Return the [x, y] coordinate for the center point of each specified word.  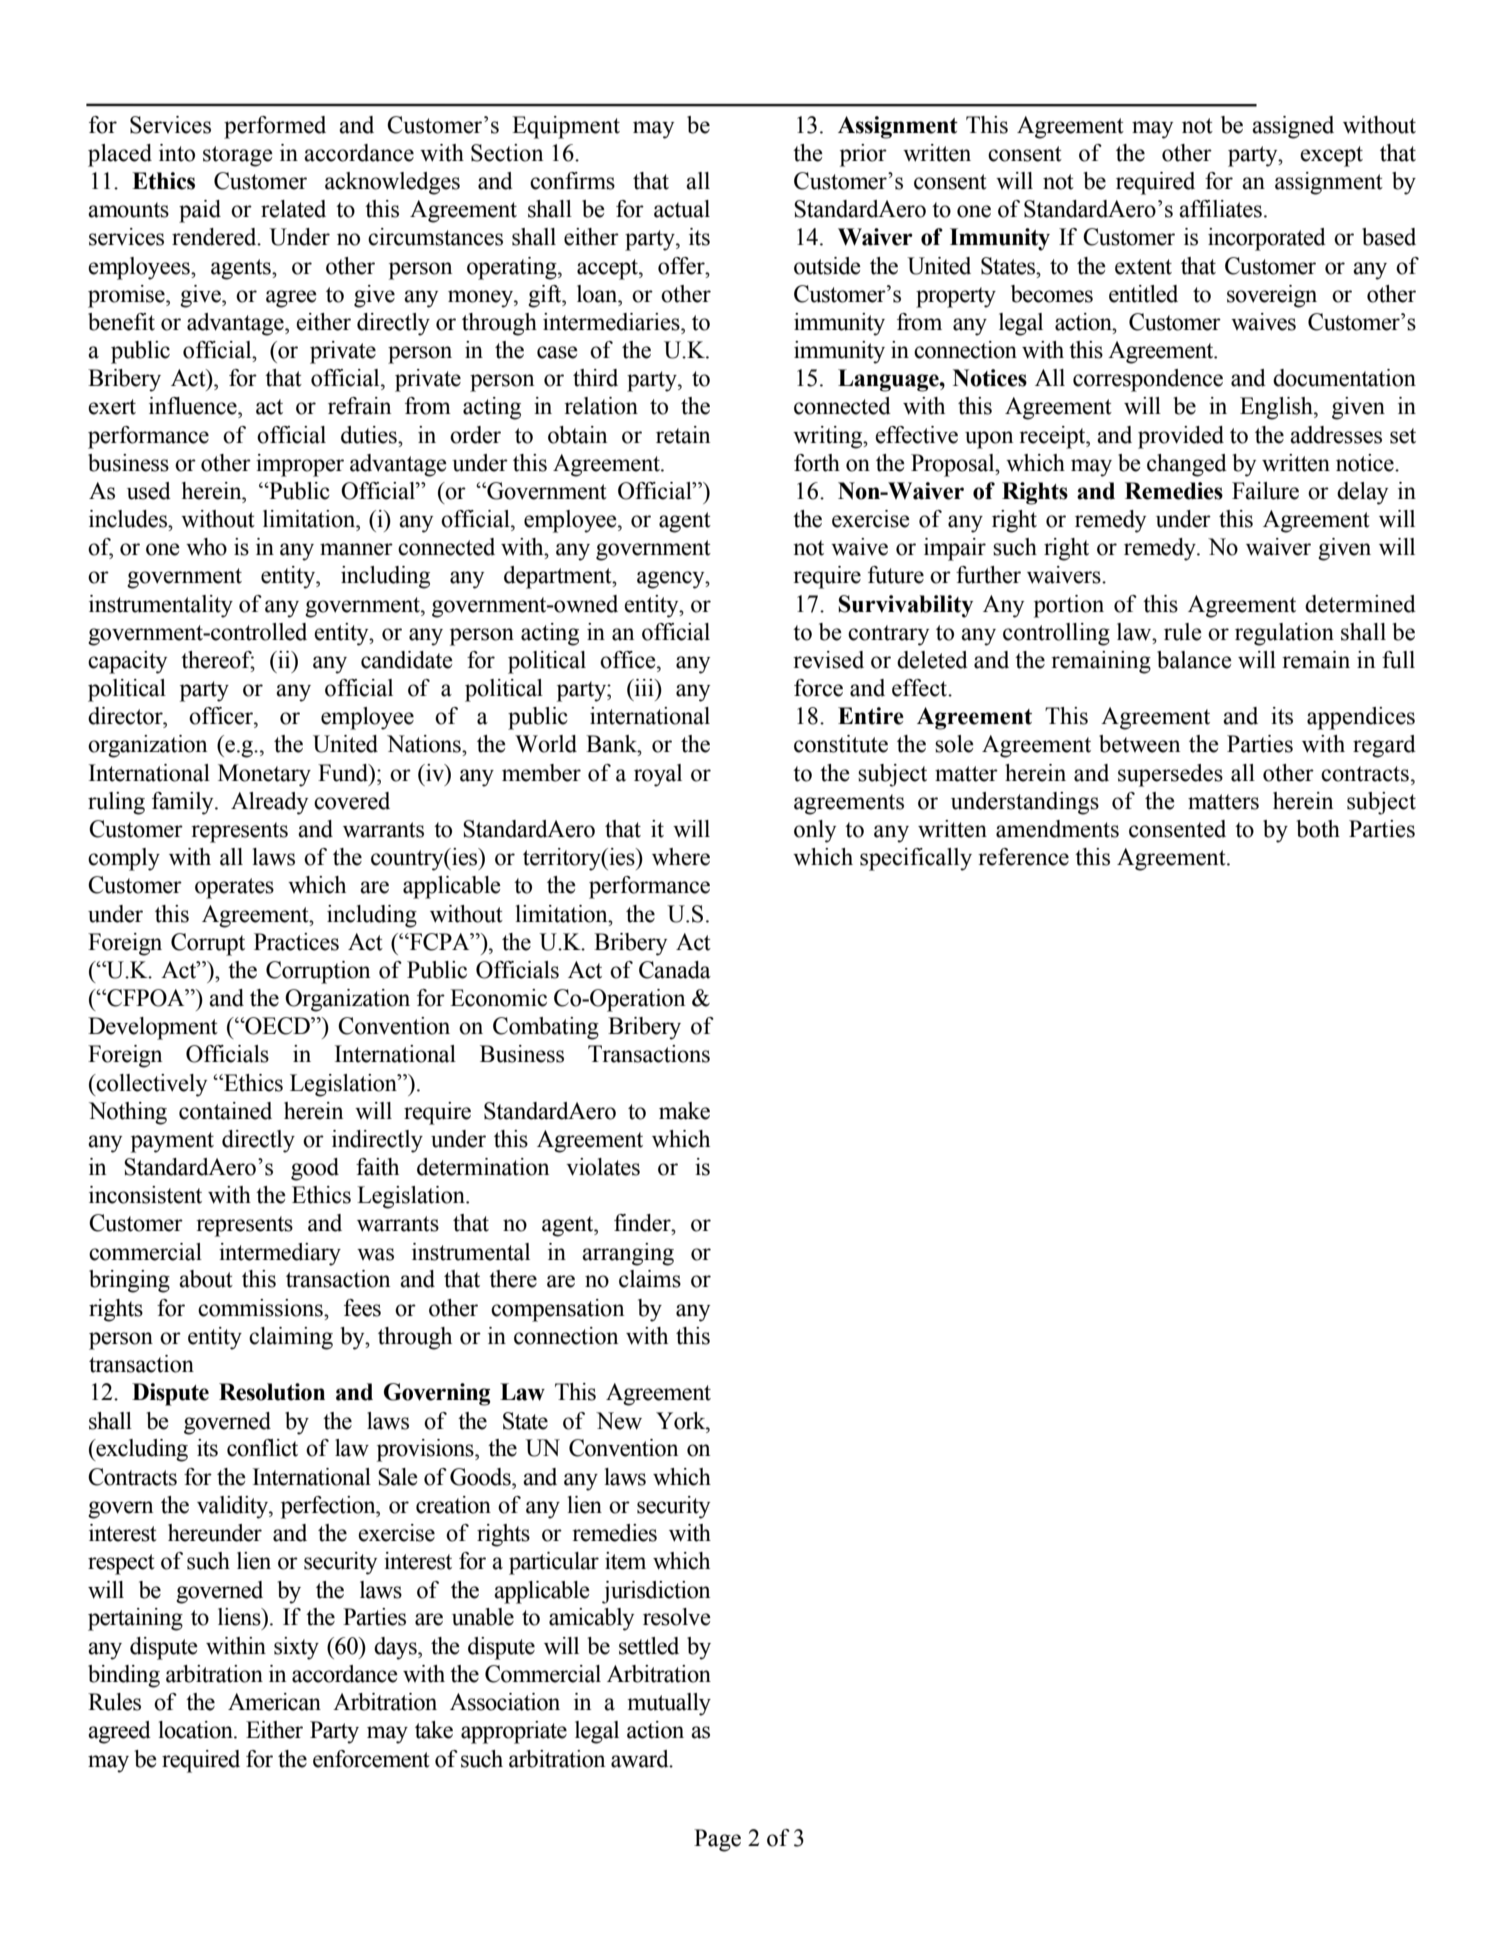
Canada [675, 970]
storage [238, 156]
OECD [277, 1026]
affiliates [1220, 209]
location [197, 1730]
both [1318, 829]
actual [682, 209]
